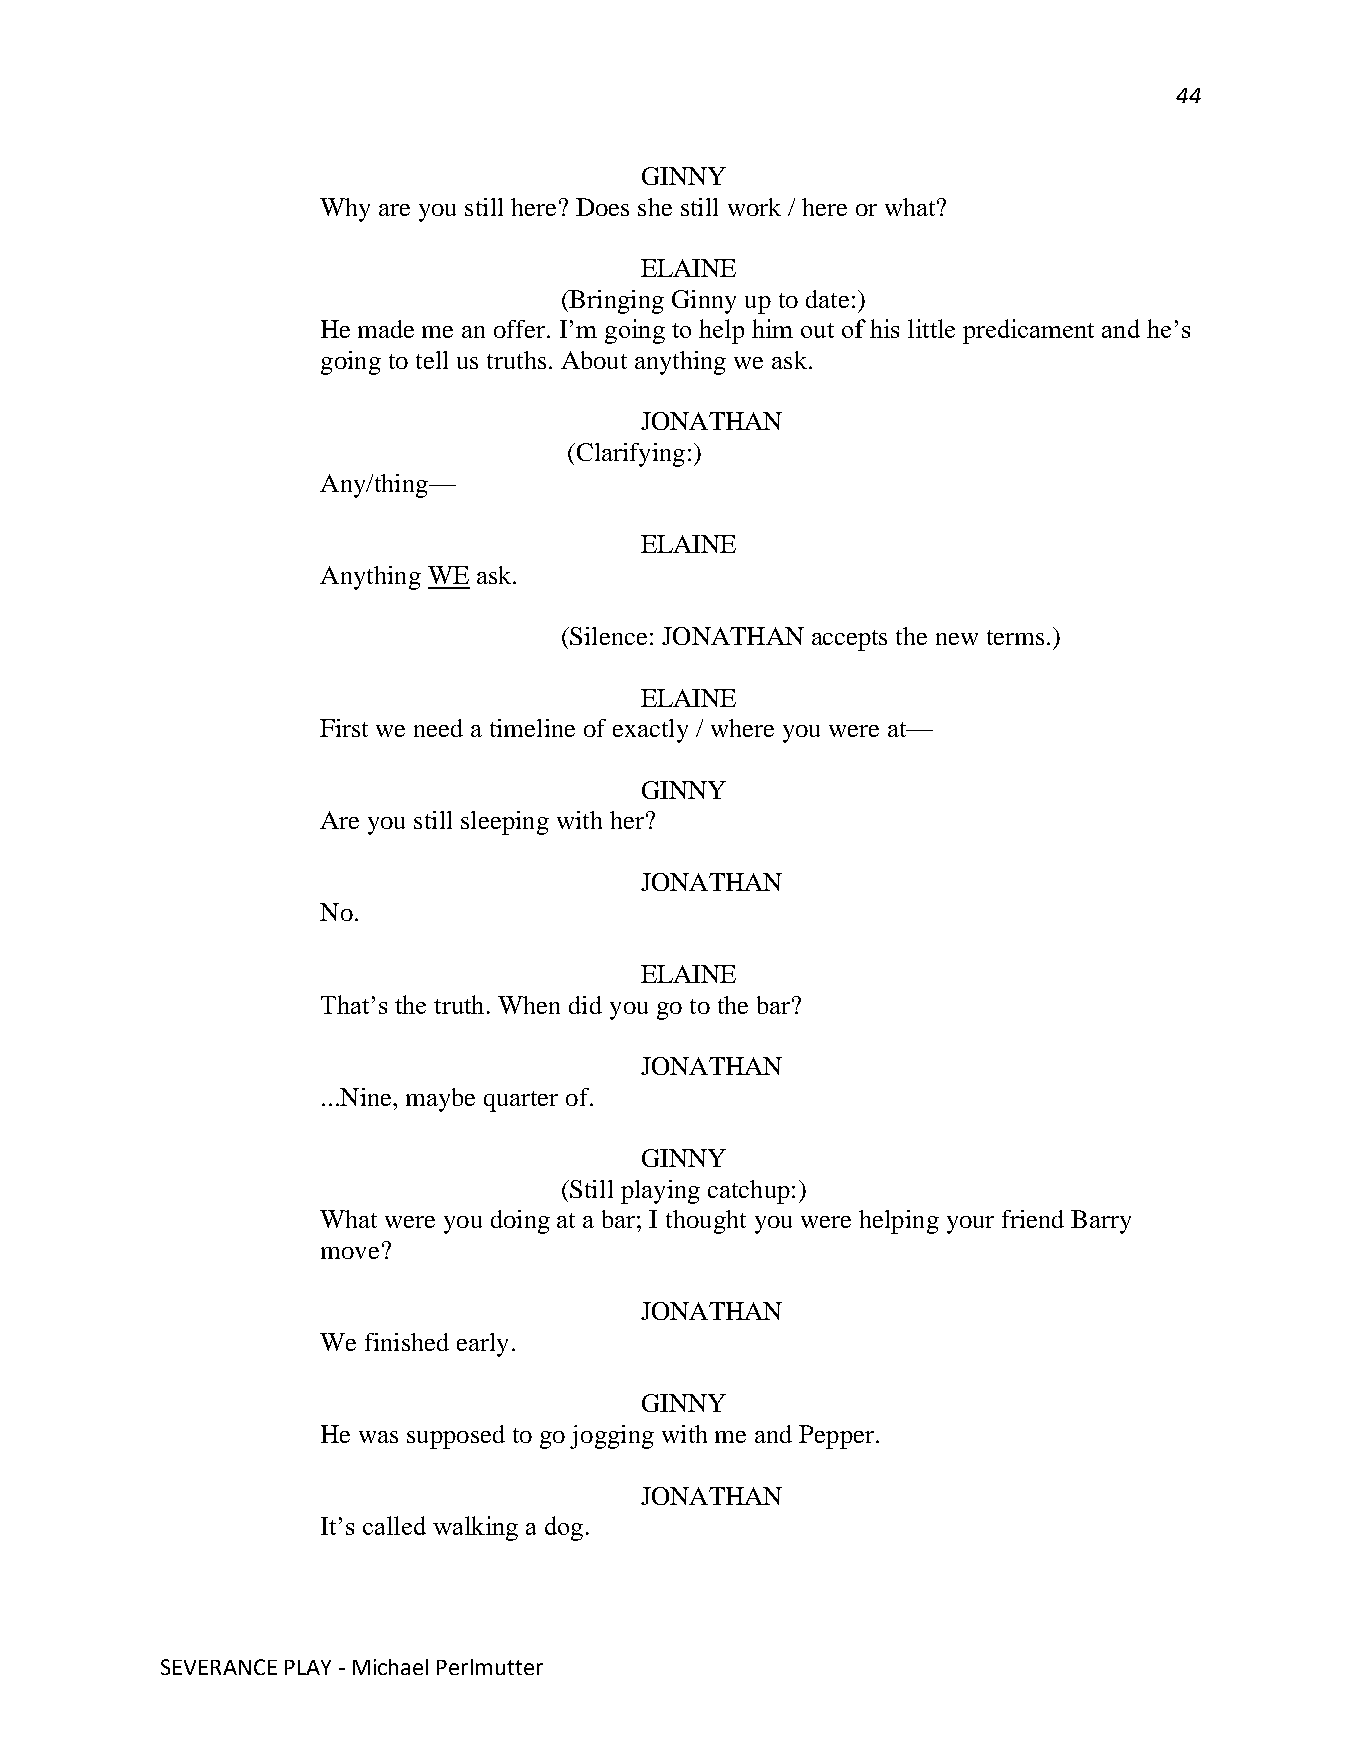  What do you see at coordinates (564, 1528) in the page?
I see `dog` at bounding box center [564, 1528].
